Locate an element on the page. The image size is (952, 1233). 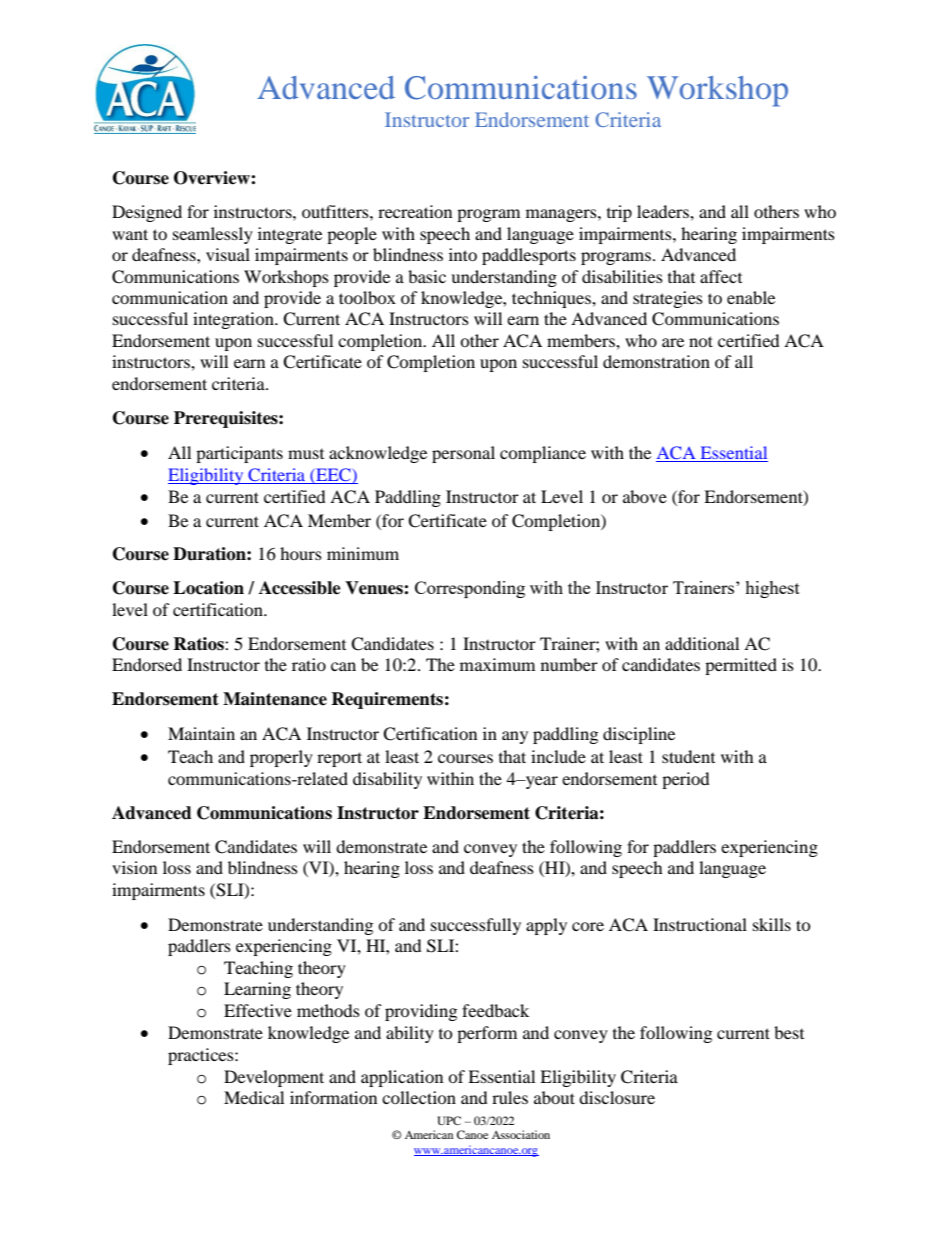
vision is located at coordinates (134, 867).
